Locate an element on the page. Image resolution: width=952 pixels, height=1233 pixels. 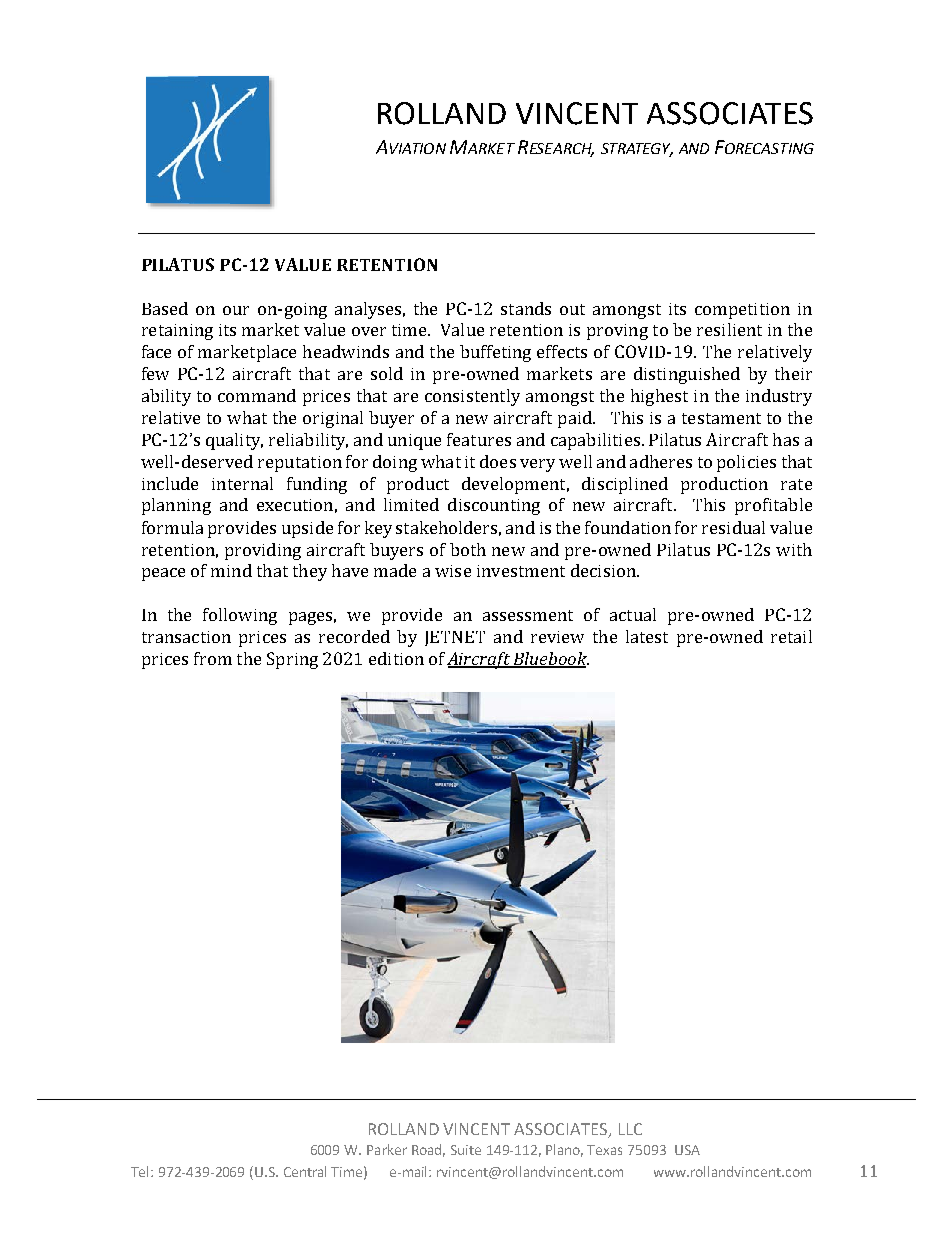
Tel is located at coordinates (139, 1171).
